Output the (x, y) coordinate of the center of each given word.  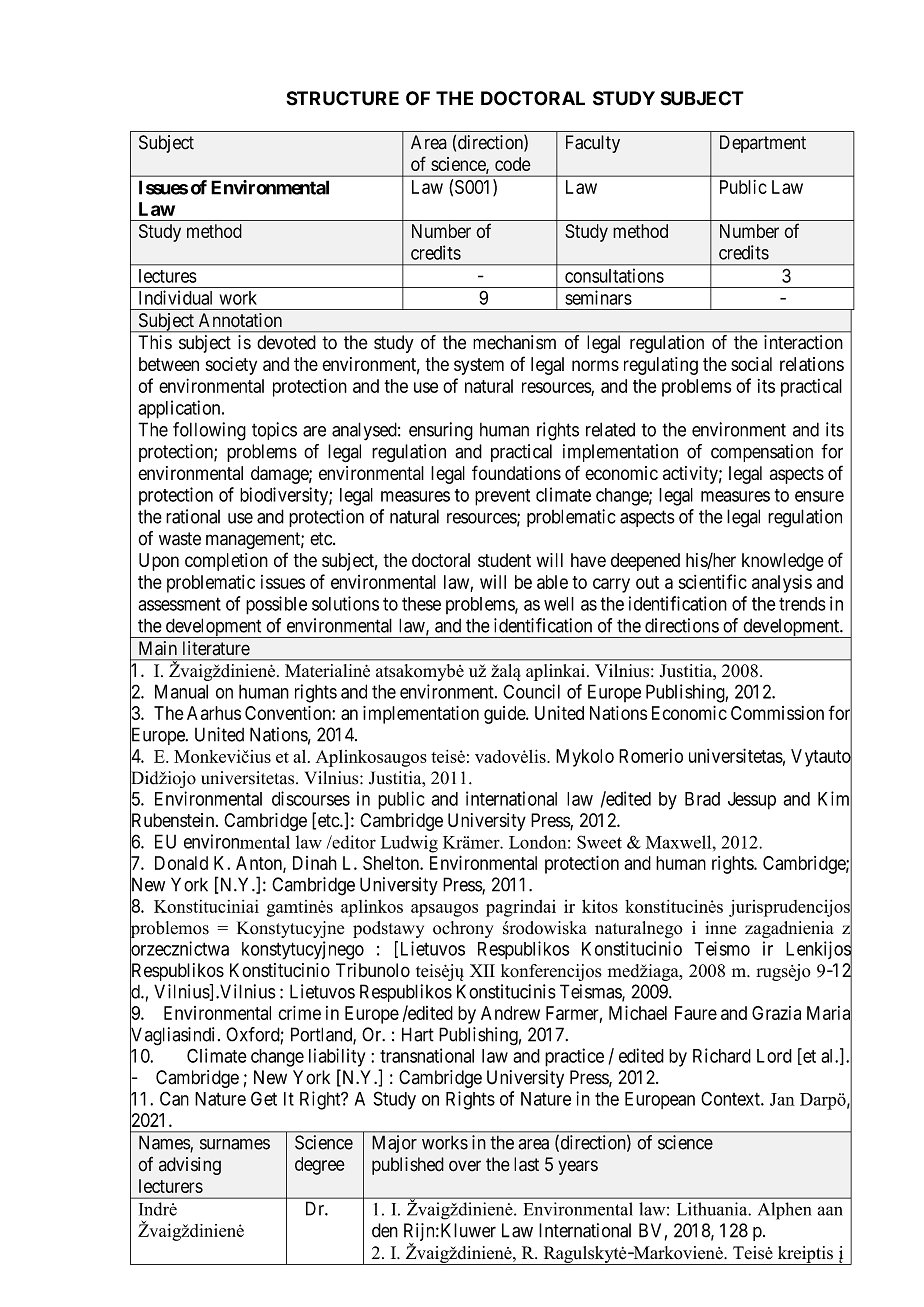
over (465, 1166)
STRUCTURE (342, 98)
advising (190, 1166)
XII (482, 970)
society (231, 366)
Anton (260, 864)
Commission (777, 713)
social (751, 364)
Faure (696, 1013)
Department (763, 144)
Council (531, 691)
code (513, 164)
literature (216, 648)
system (479, 366)
